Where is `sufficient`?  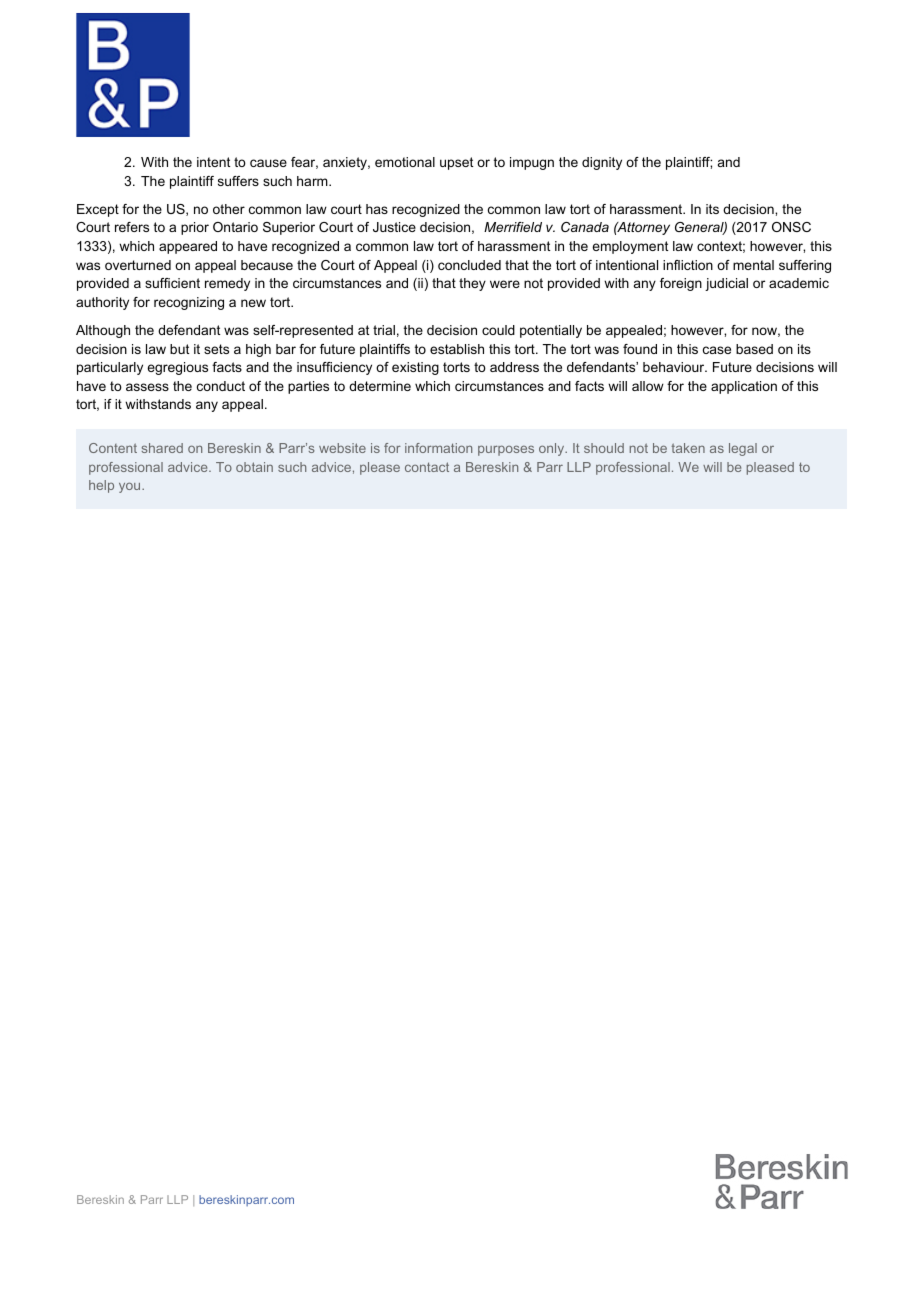
sufficient is located at coordinates (172, 283).
